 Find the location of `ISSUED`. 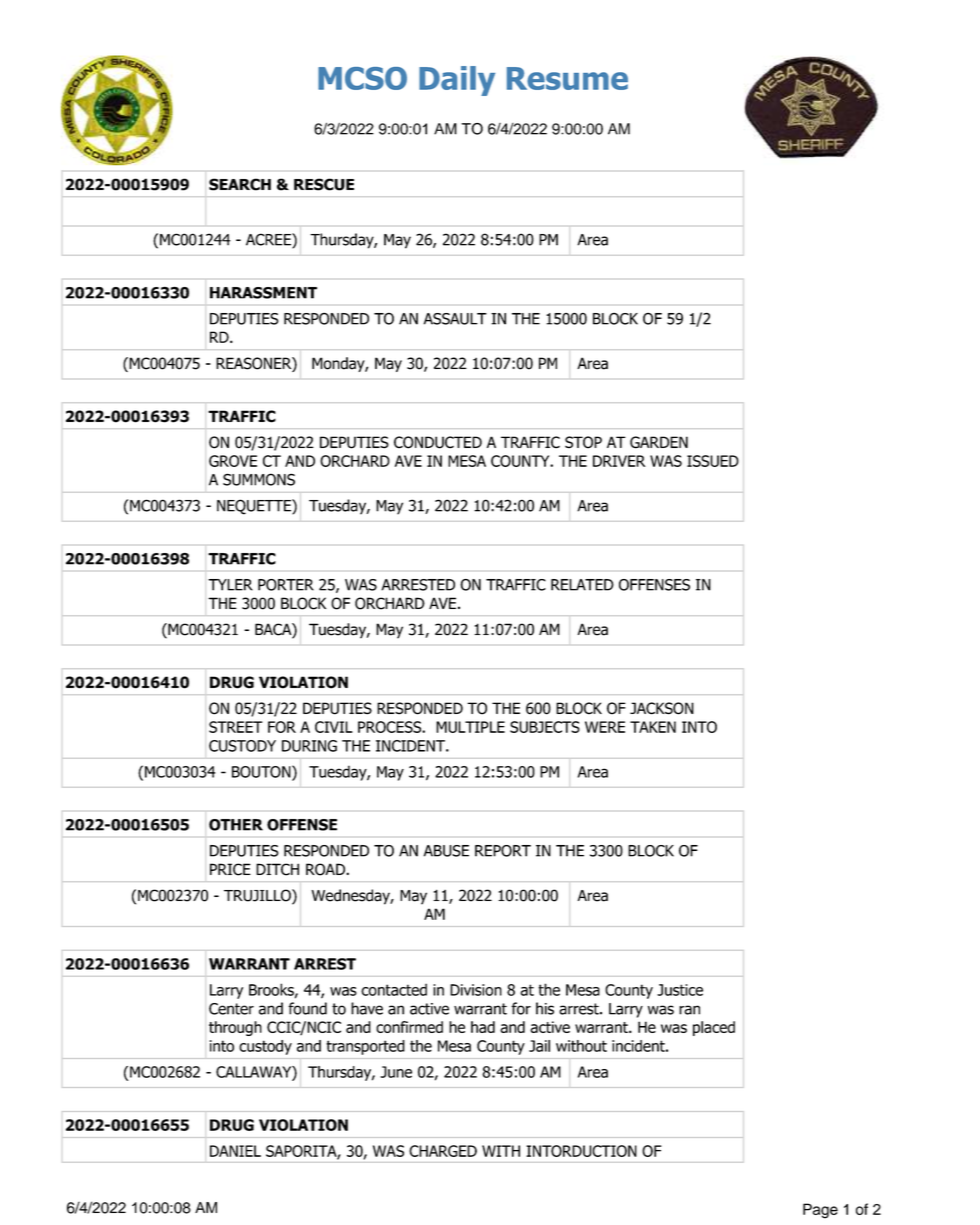

ISSUED is located at coordinates (713, 461).
